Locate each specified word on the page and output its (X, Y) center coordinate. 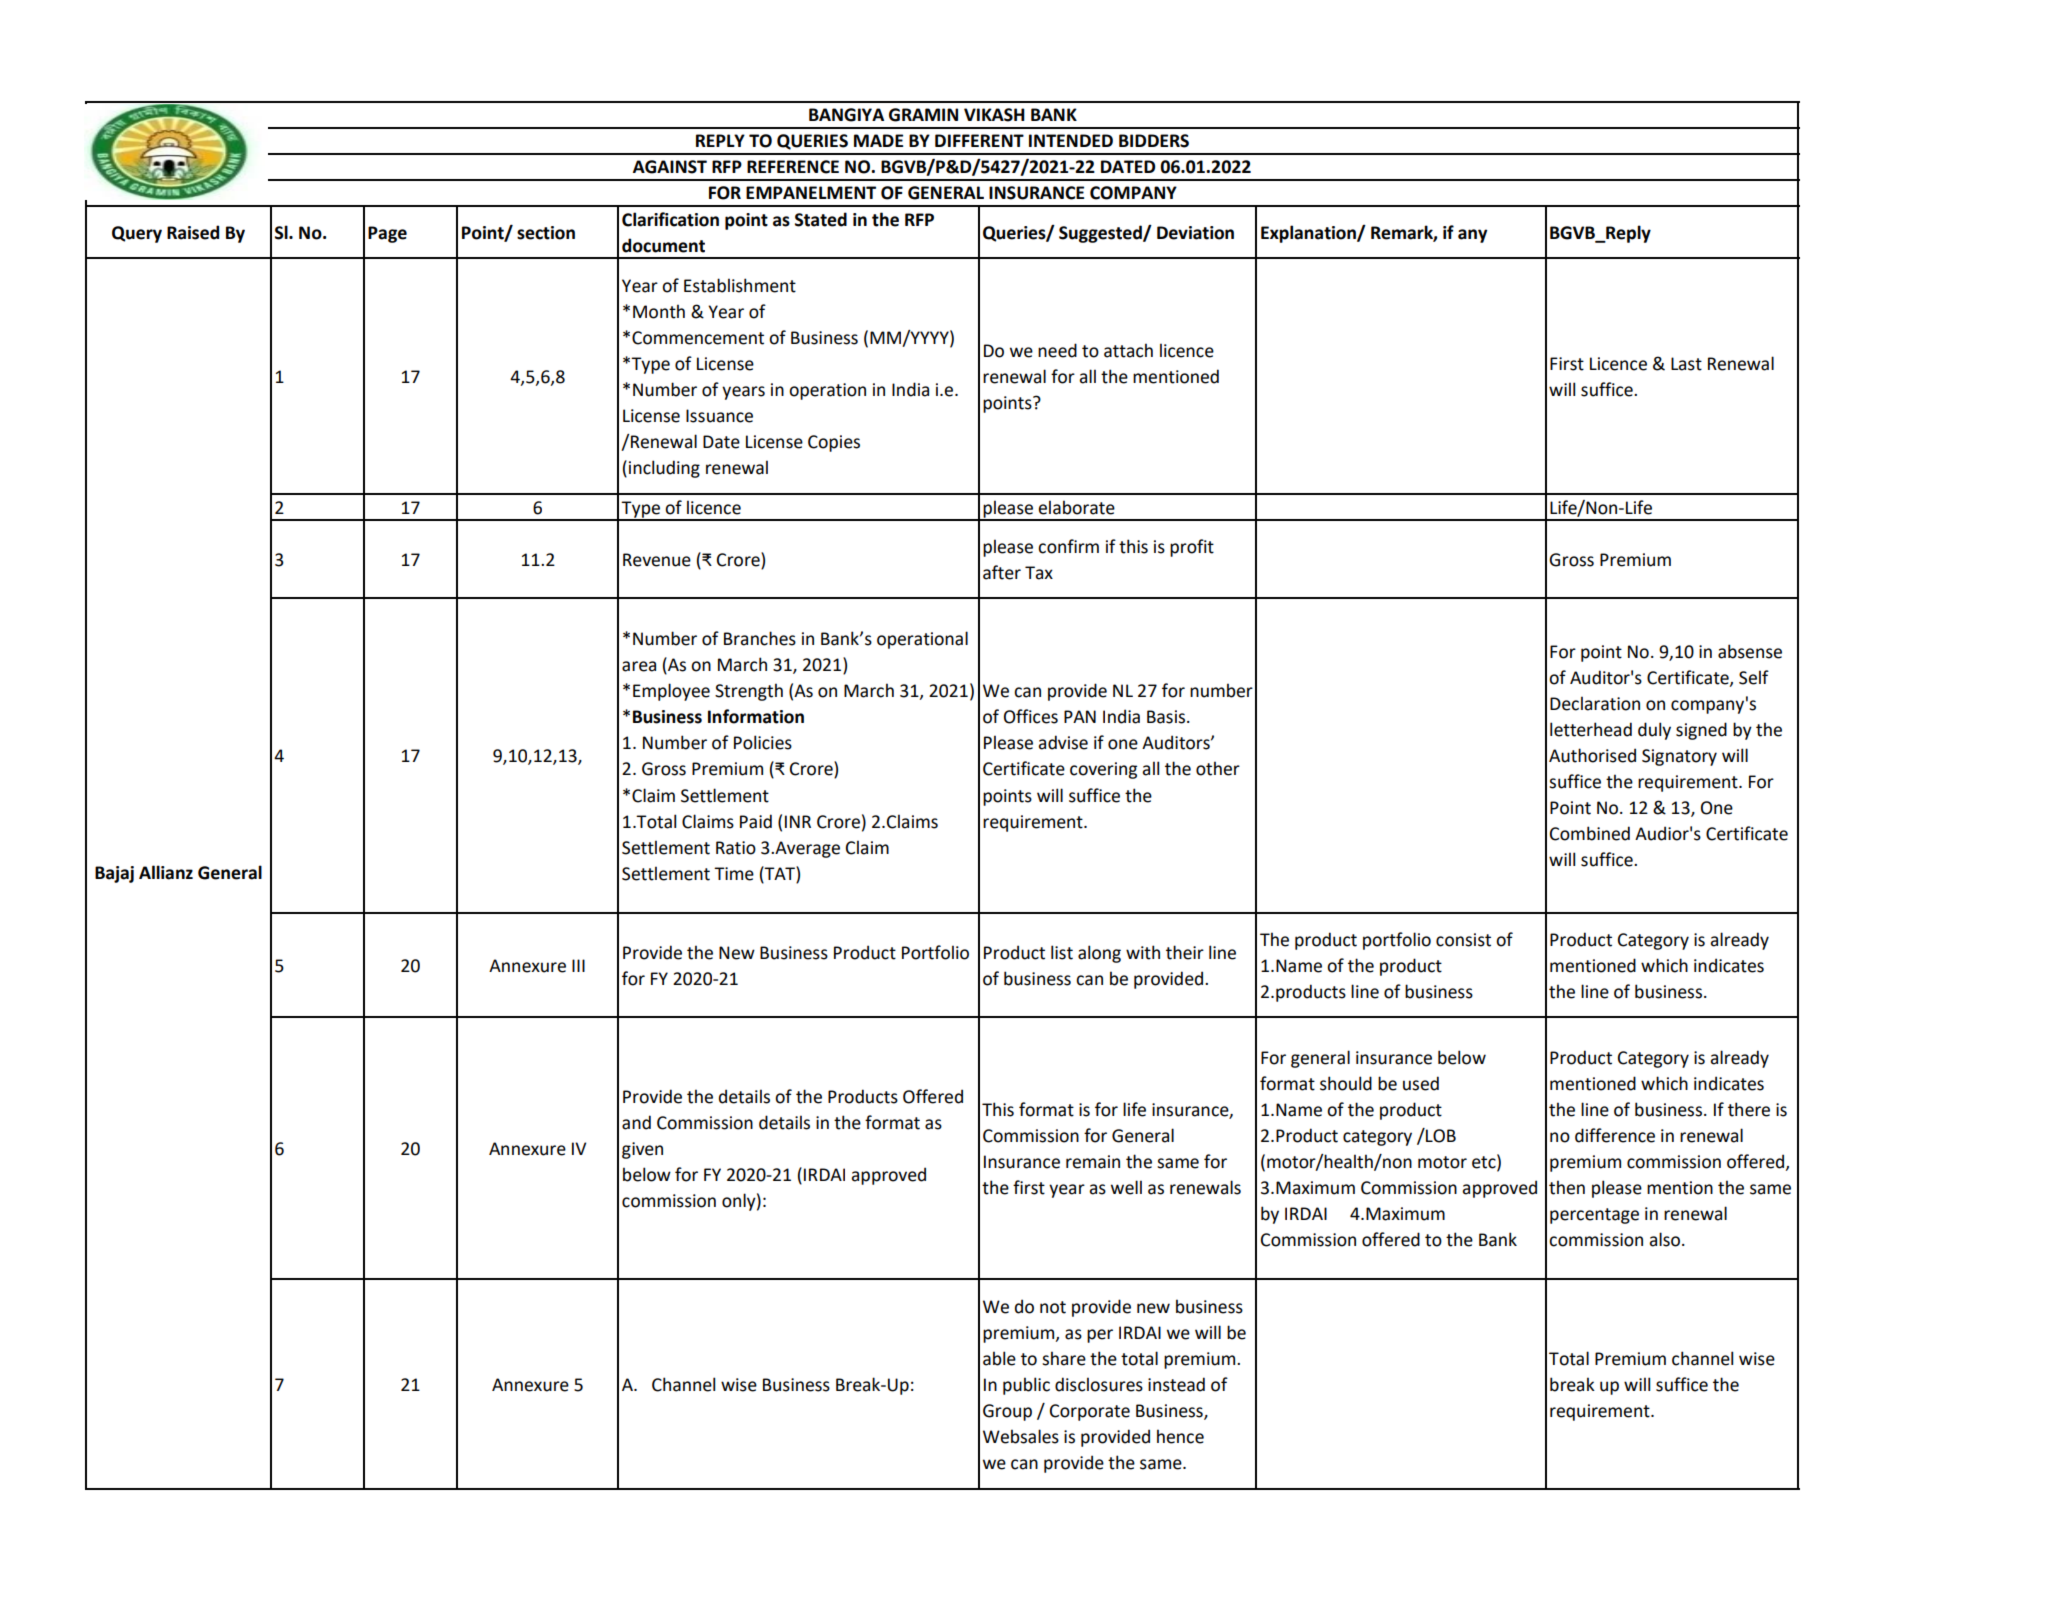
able (999, 1358)
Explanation (1309, 234)
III (578, 965)
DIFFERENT (979, 140)
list (1062, 952)
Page (387, 234)
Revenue (657, 560)
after (1002, 572)
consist (1463, 940)
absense (1750, 651)
